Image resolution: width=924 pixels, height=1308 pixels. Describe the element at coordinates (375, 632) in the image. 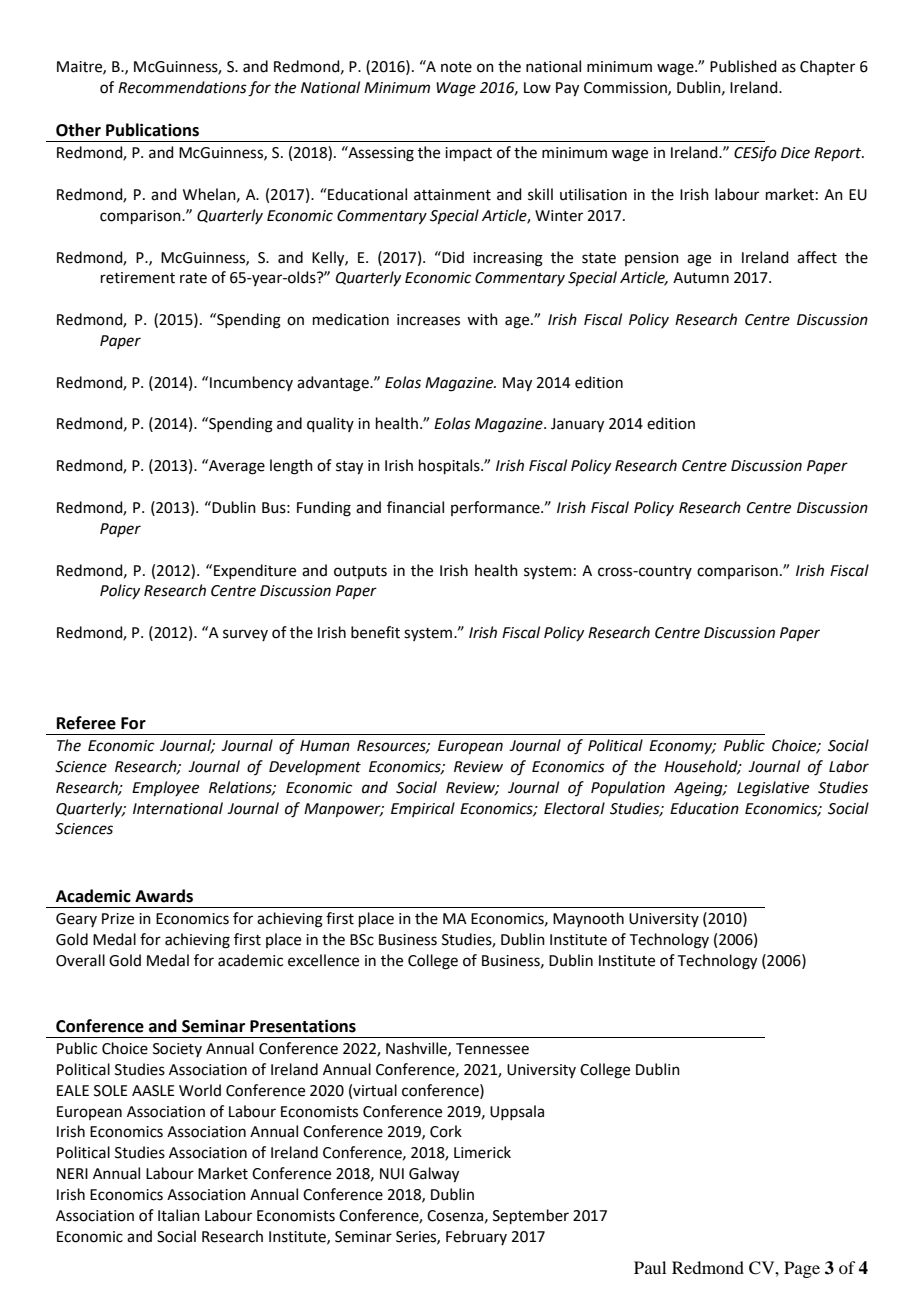

I see `benefit` at that location.
